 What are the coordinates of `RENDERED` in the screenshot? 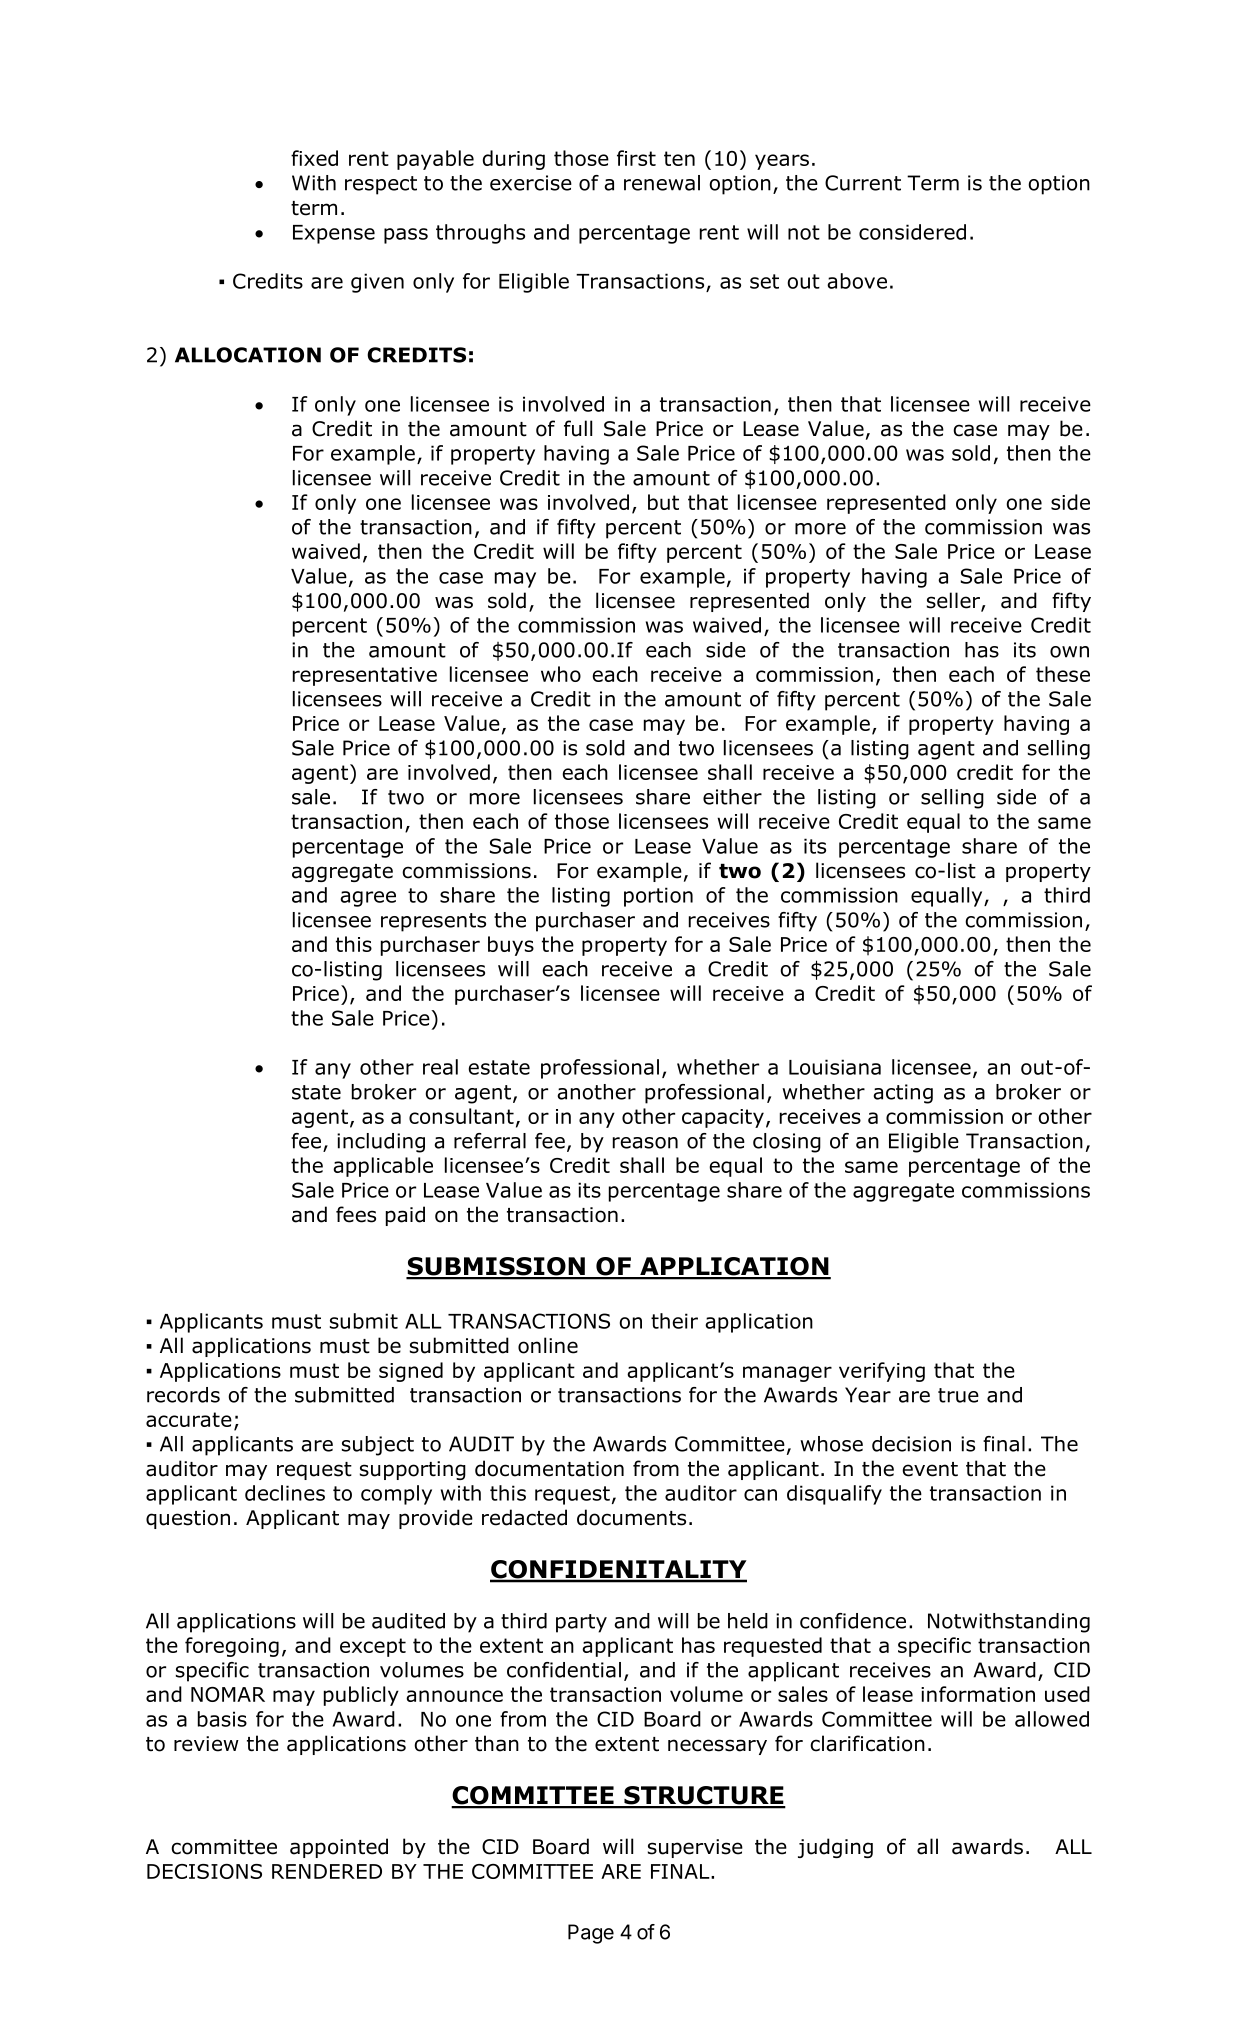 It's located at (327, 1871).
